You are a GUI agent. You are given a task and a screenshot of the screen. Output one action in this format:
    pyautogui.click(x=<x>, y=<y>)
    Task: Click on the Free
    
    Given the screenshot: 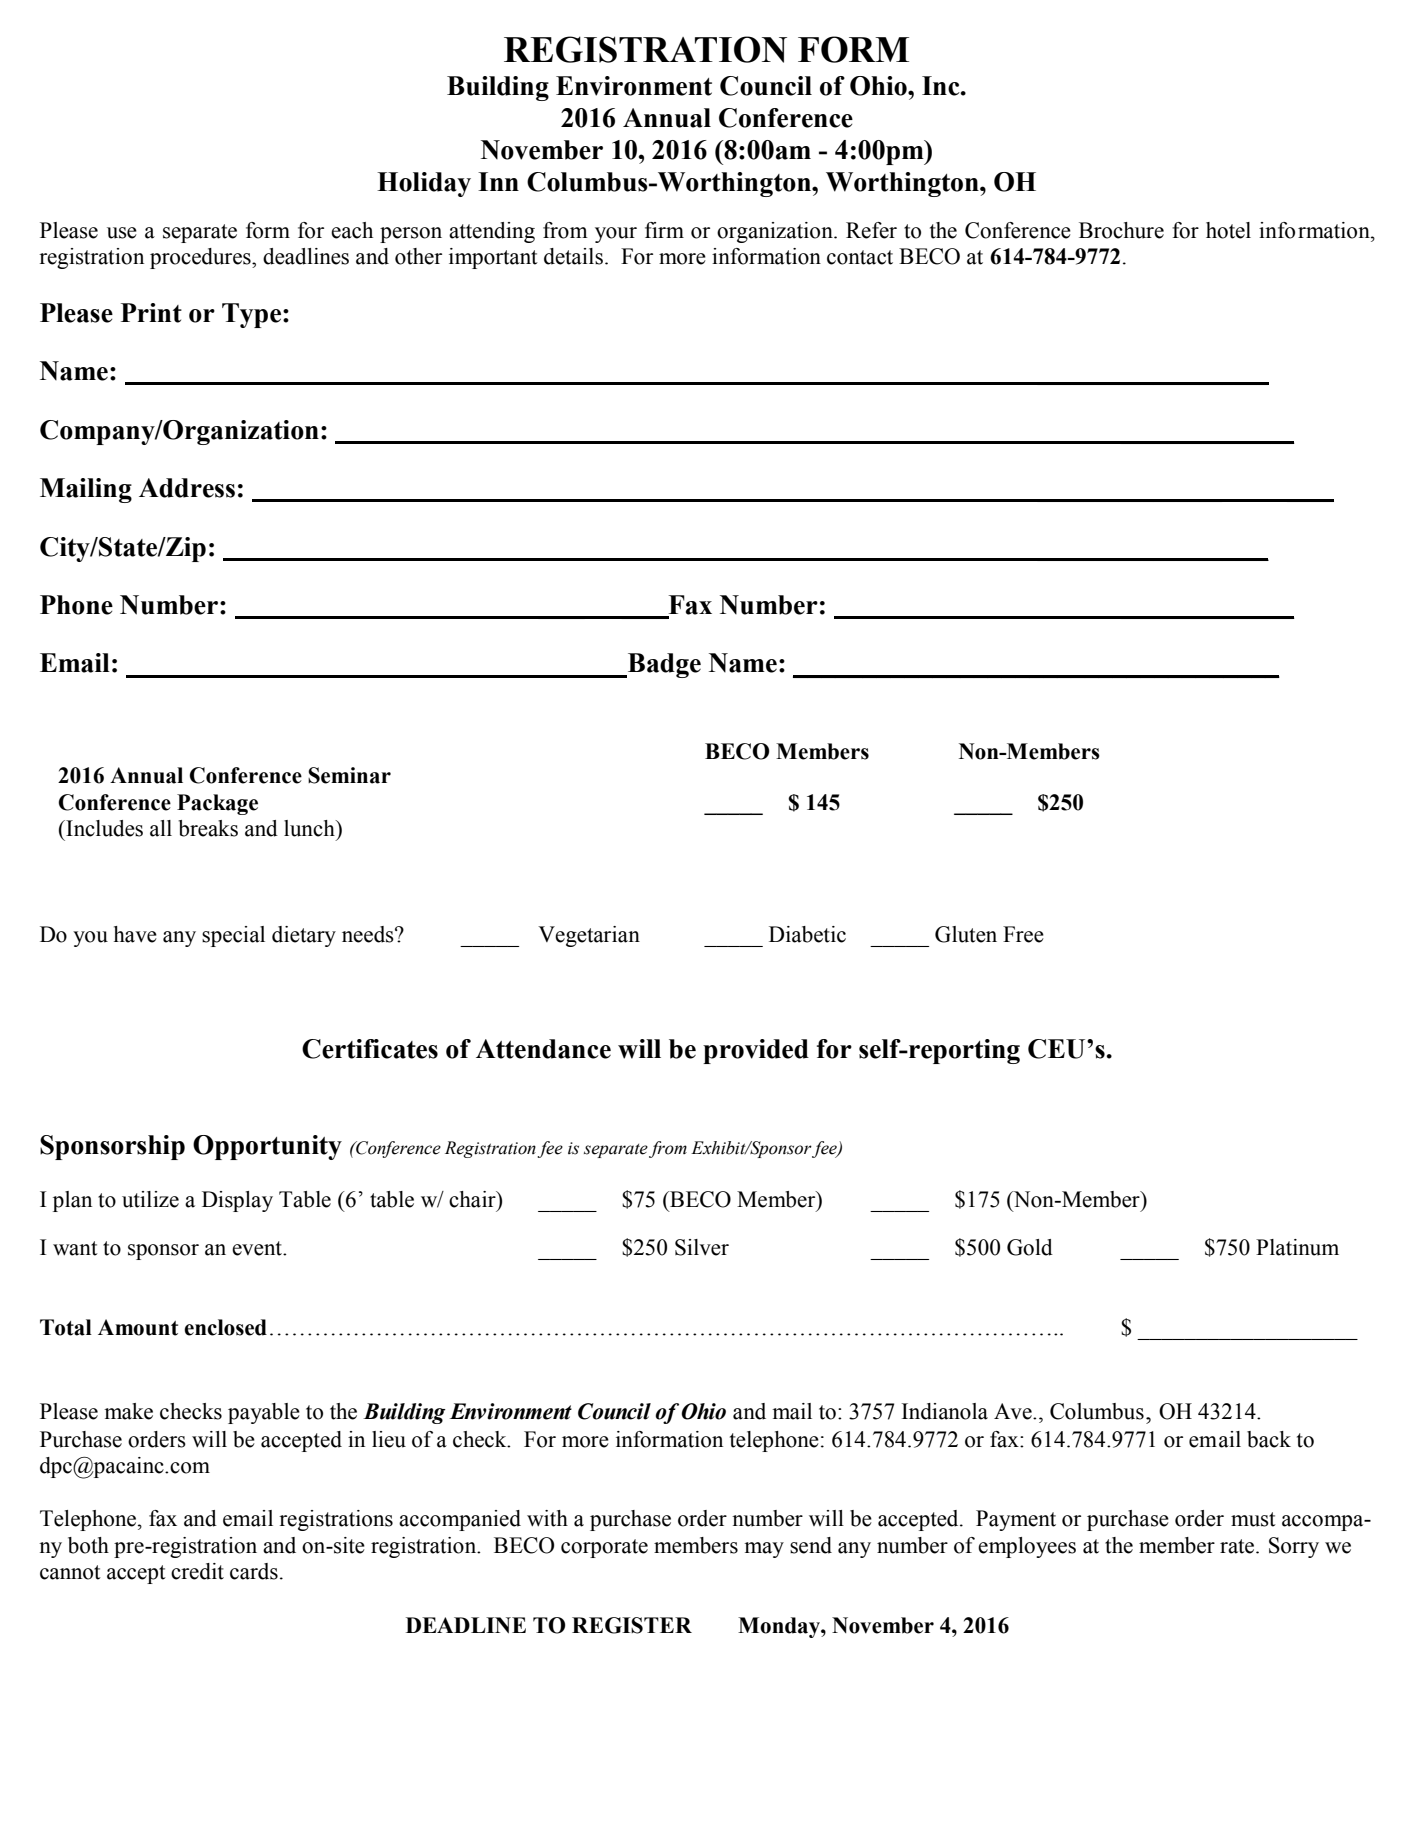 What is the action you would take?
    pyautogui.click(x=1023, y=934)
